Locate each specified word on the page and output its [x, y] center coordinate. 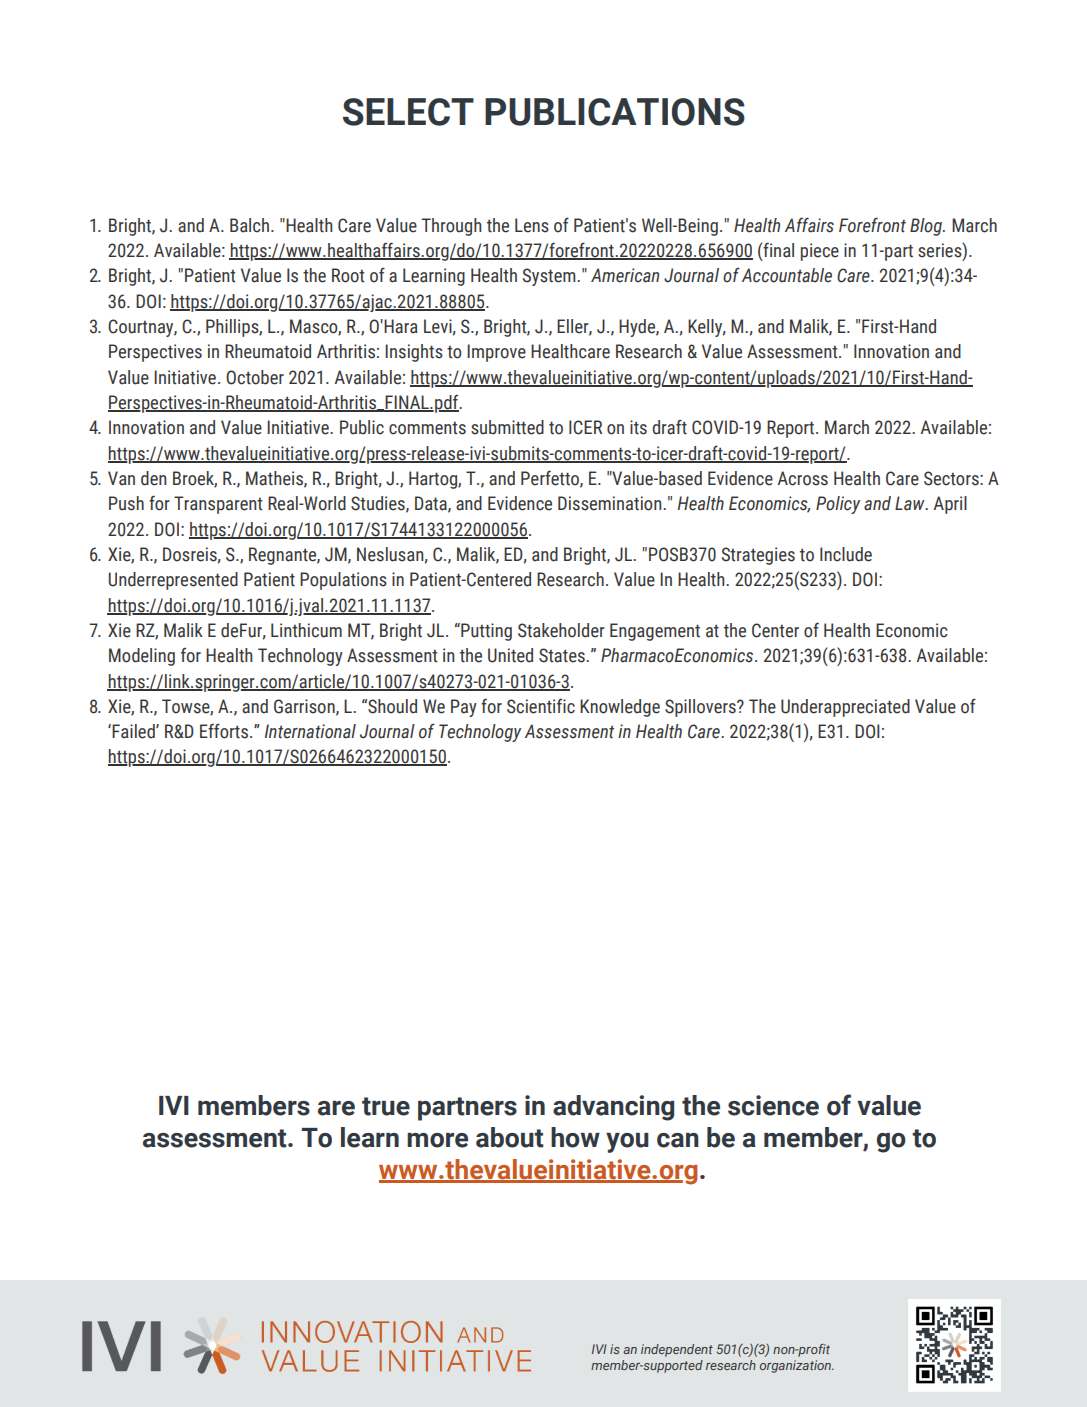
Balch [249, 225]
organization [797, 1366]
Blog [927, 227]
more [437, 1140]
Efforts [224, 731]
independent [677, 1350]
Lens [532, 225]
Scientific [541, 706]
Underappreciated [845, 708]
